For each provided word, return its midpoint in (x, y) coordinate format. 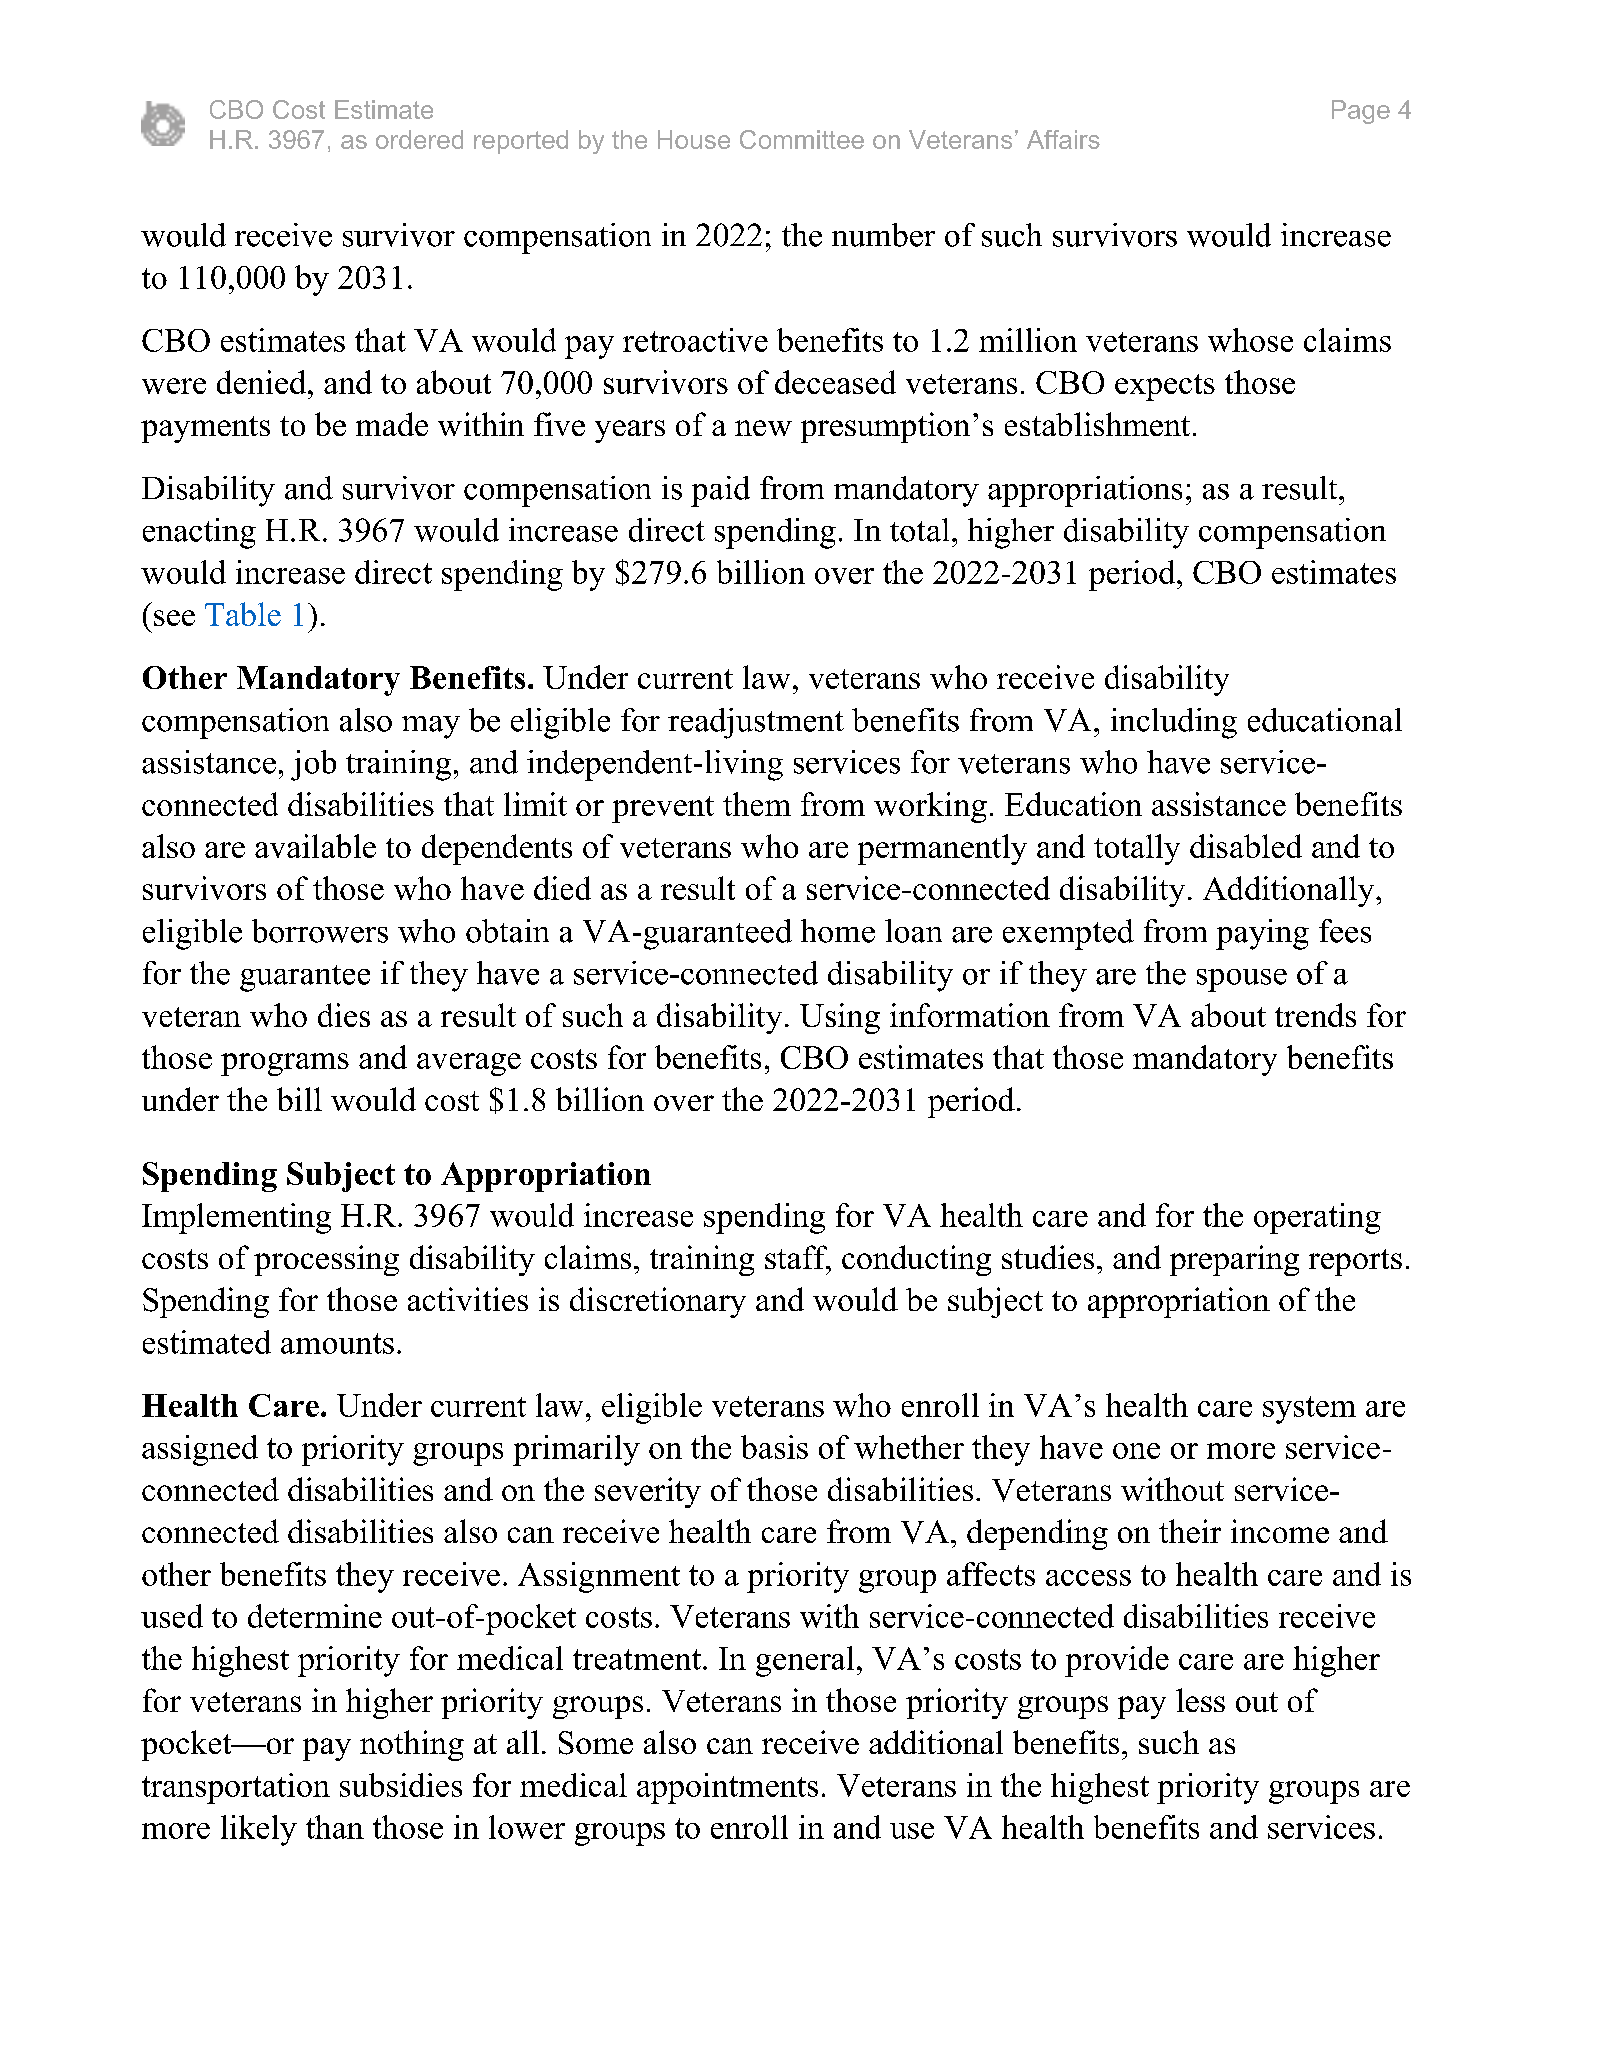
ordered (419, 139)
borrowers (320, 931)
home (838, 931)
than (335, 1827)
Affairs (1063, 139)
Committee (802, 139)
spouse (1242, 980)
